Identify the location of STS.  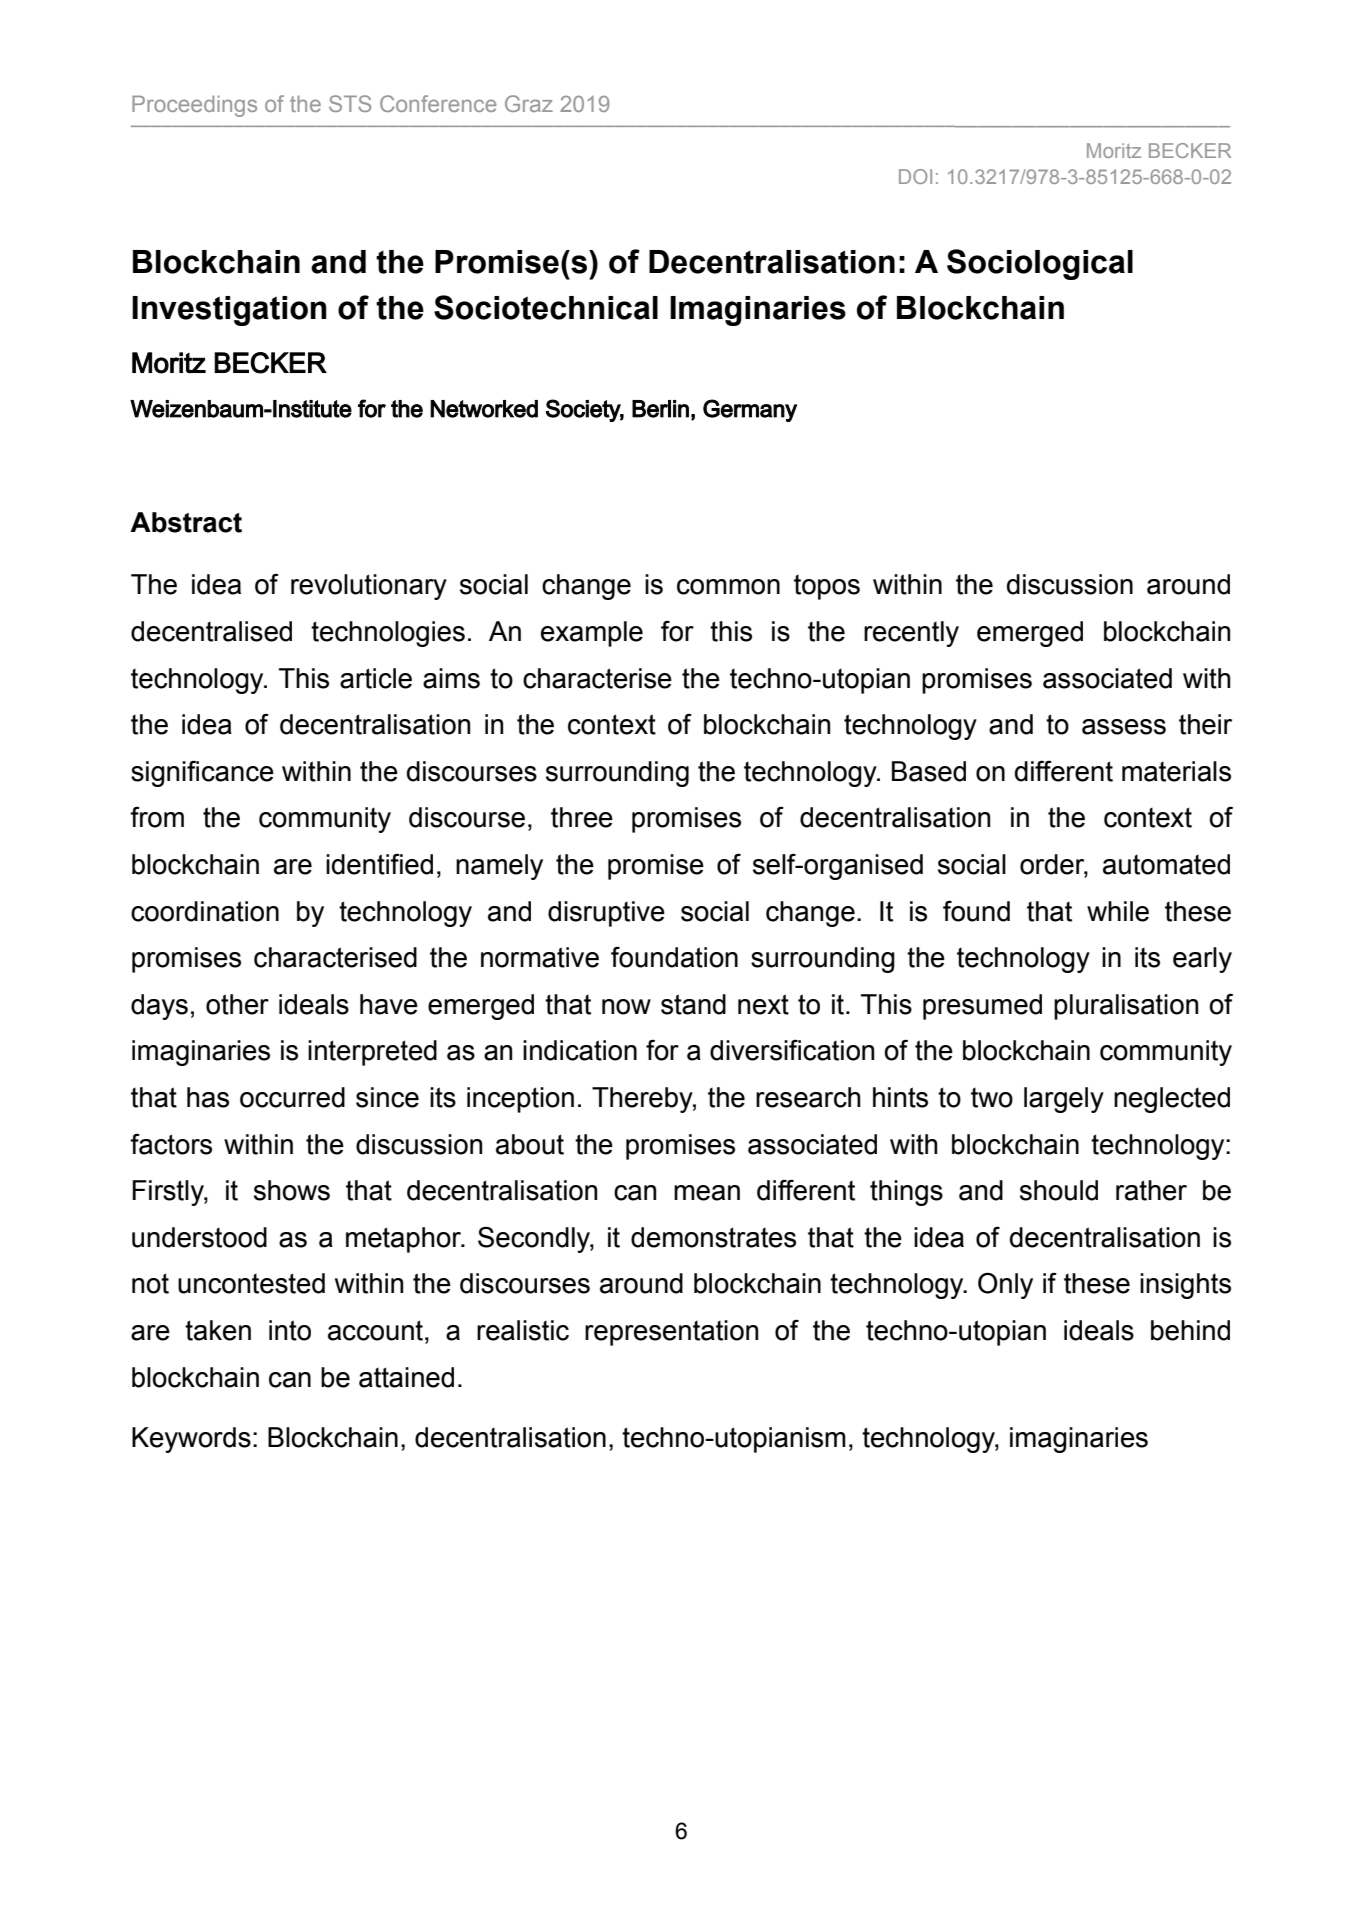
(350, 103).
